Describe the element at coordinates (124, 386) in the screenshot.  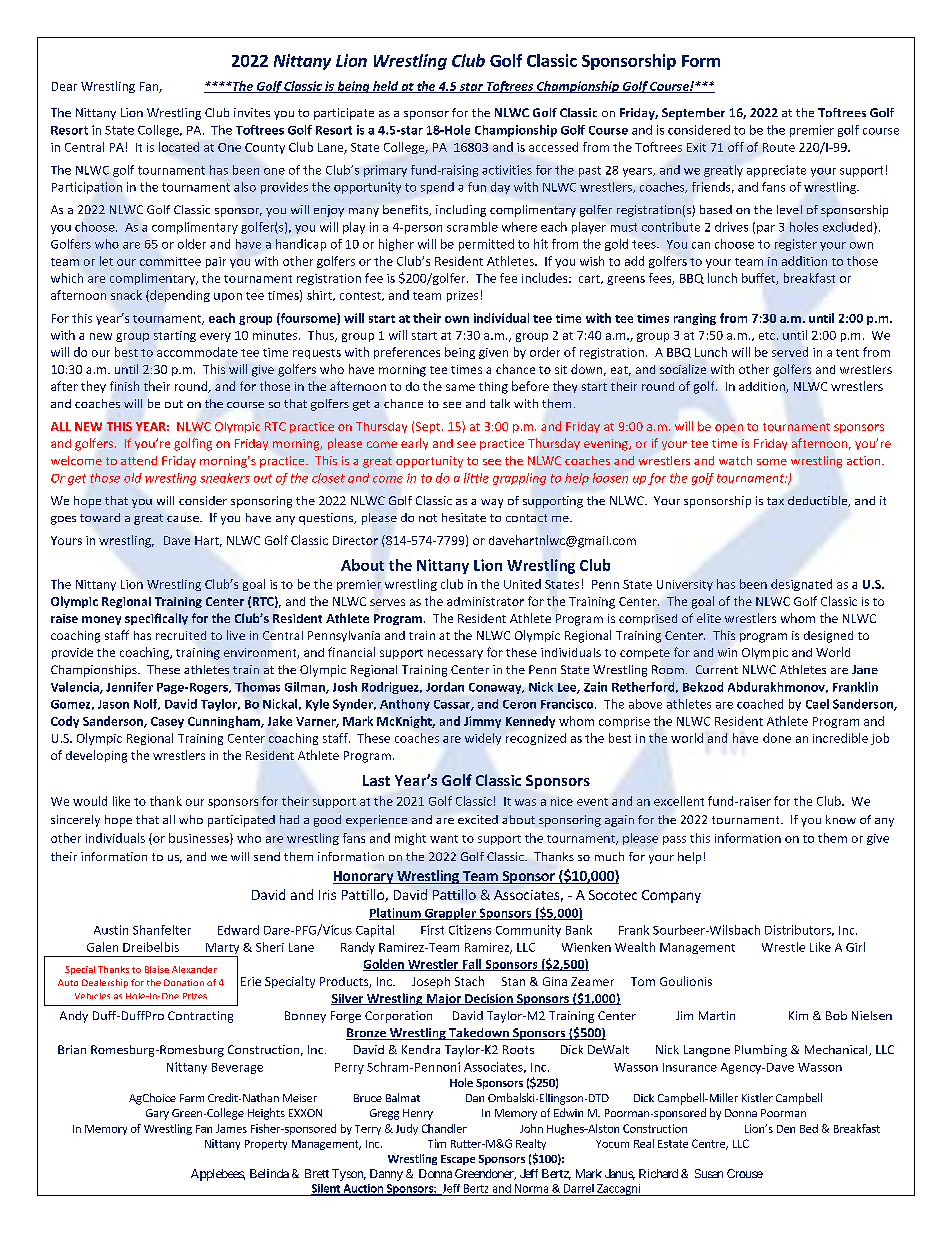
I see `finish` at that location.
